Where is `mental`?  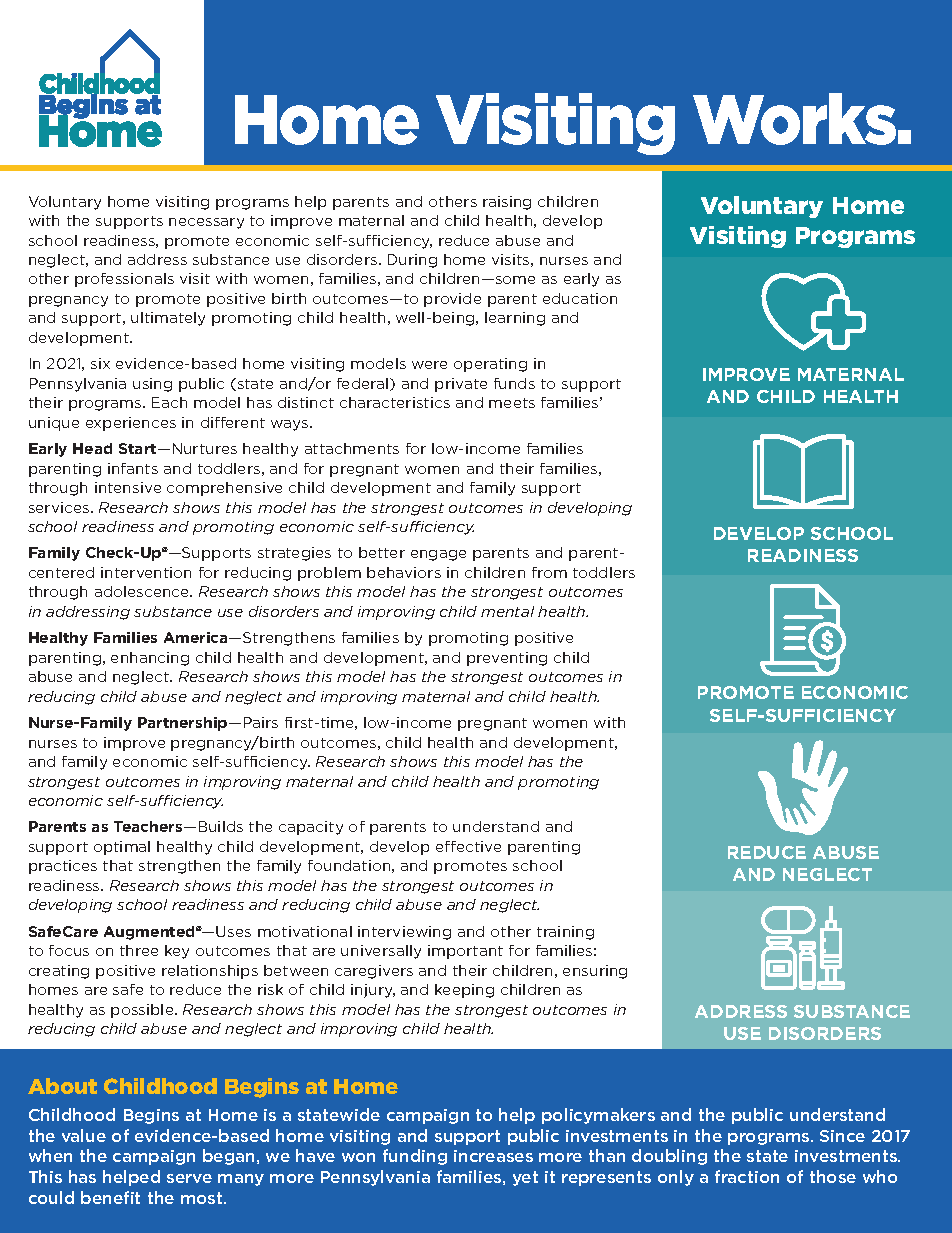 mental is located at coordinates (507, 611).
